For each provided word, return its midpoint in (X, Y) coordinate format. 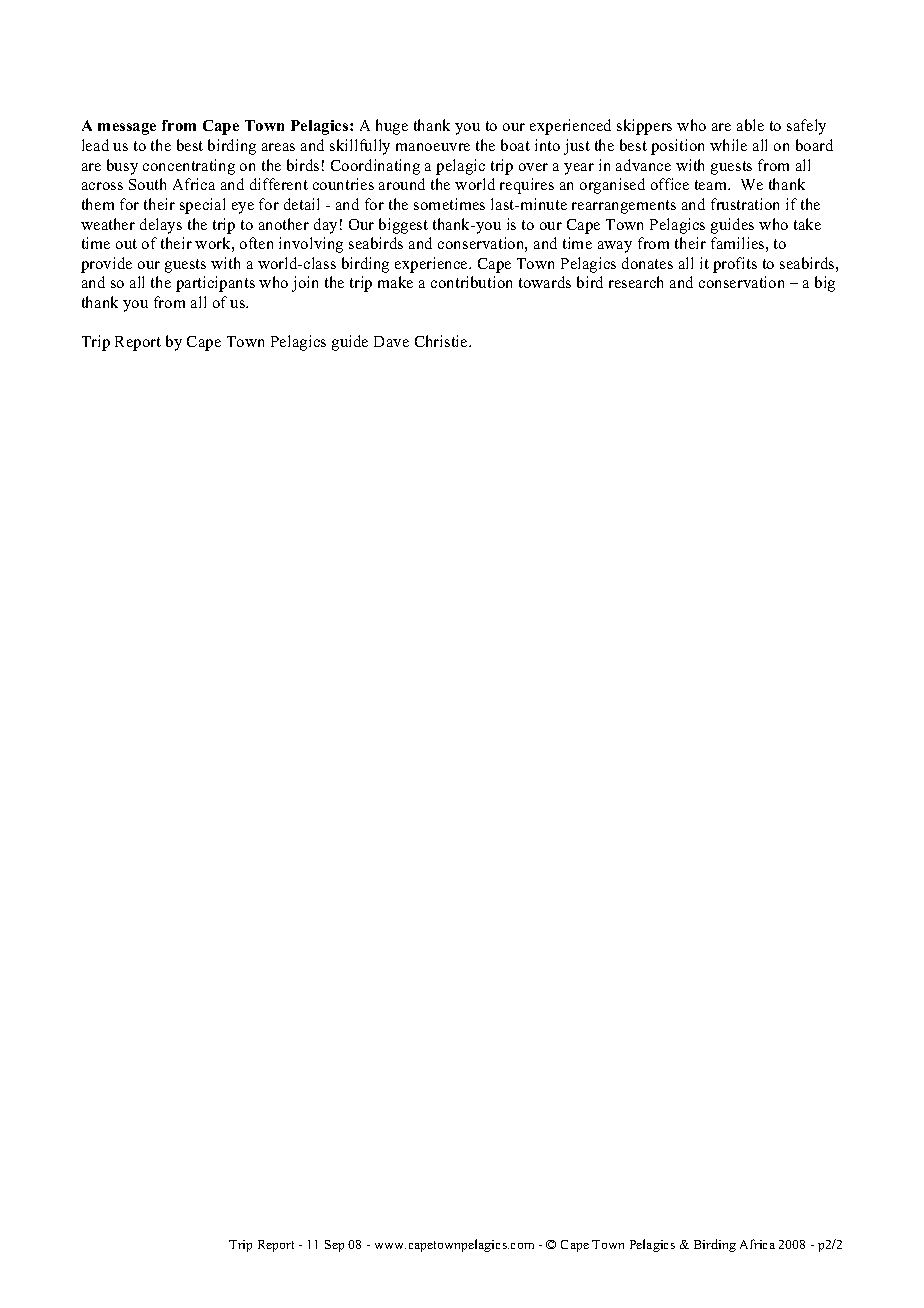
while (728, 145)
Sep (334, 1246)
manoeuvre (433, 147)
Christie (442, 341)
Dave (391, 341)
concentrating (189, 167)
